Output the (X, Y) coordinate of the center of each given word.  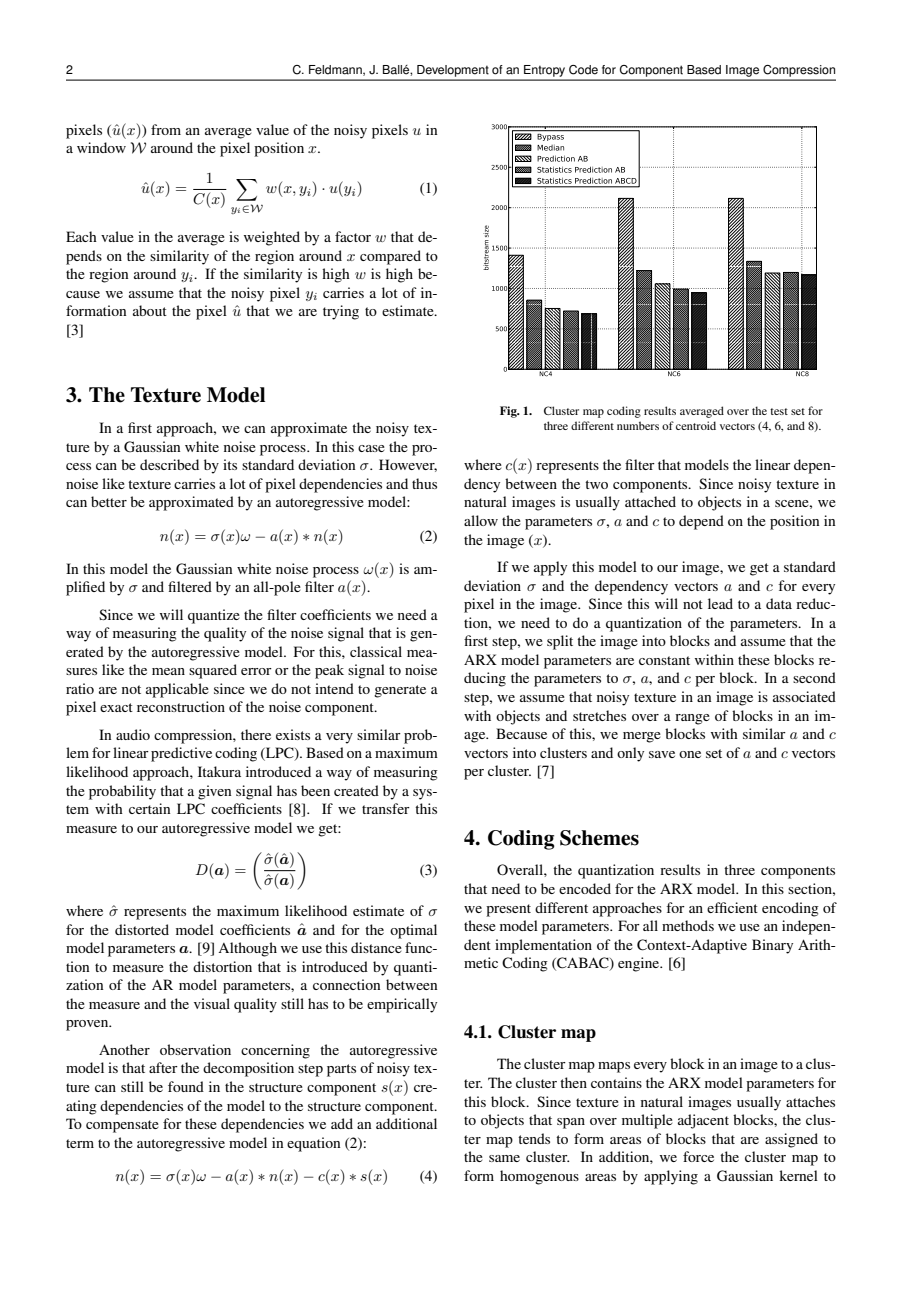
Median (550, 147)
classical (376, 651)
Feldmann (336, 70)
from (166, 129)
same (504, 1158)
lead (720, 603)
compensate (122, 1126)
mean (168, 671)
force (698, 1156)
